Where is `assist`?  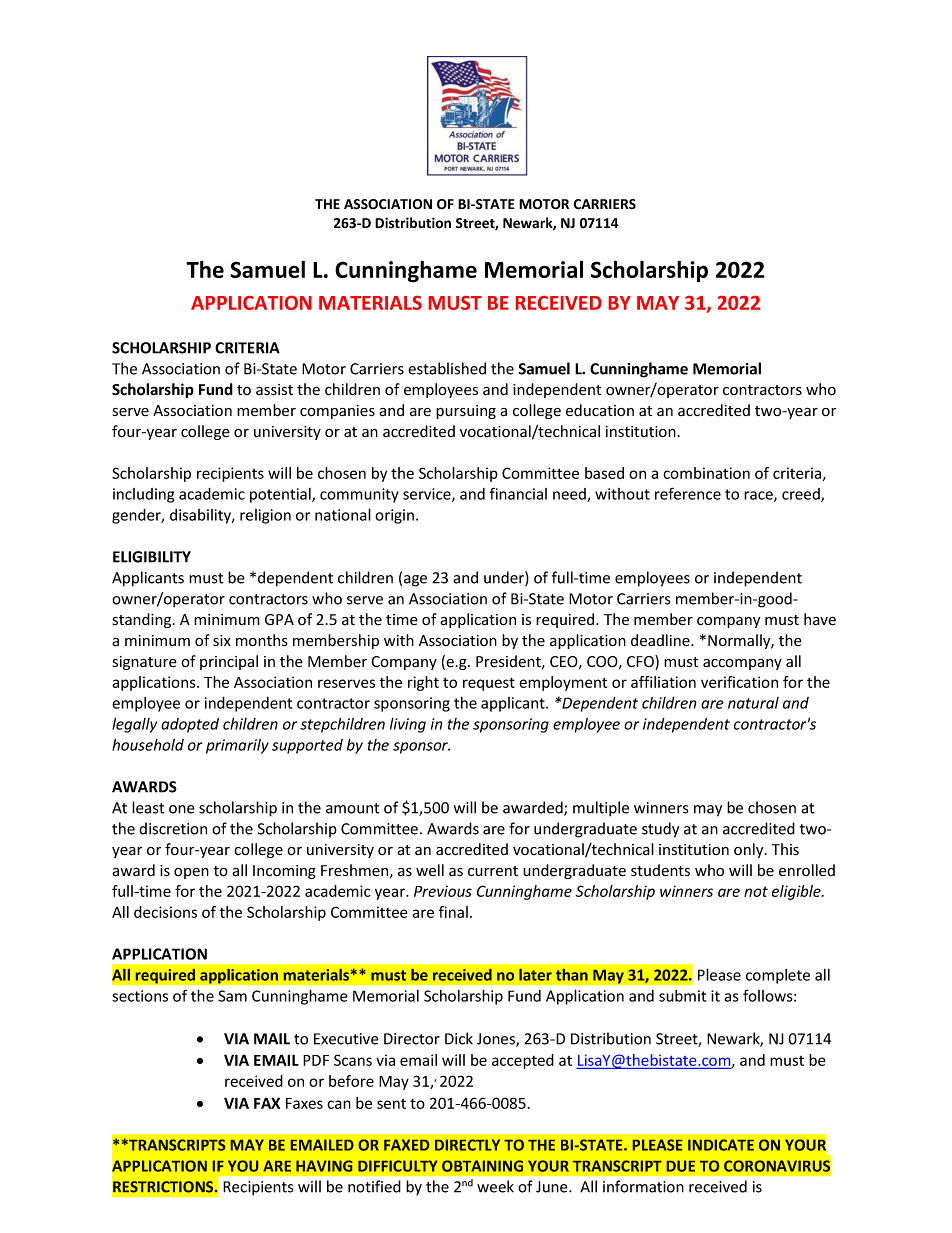
assist is located at coordinates (274, 390).
